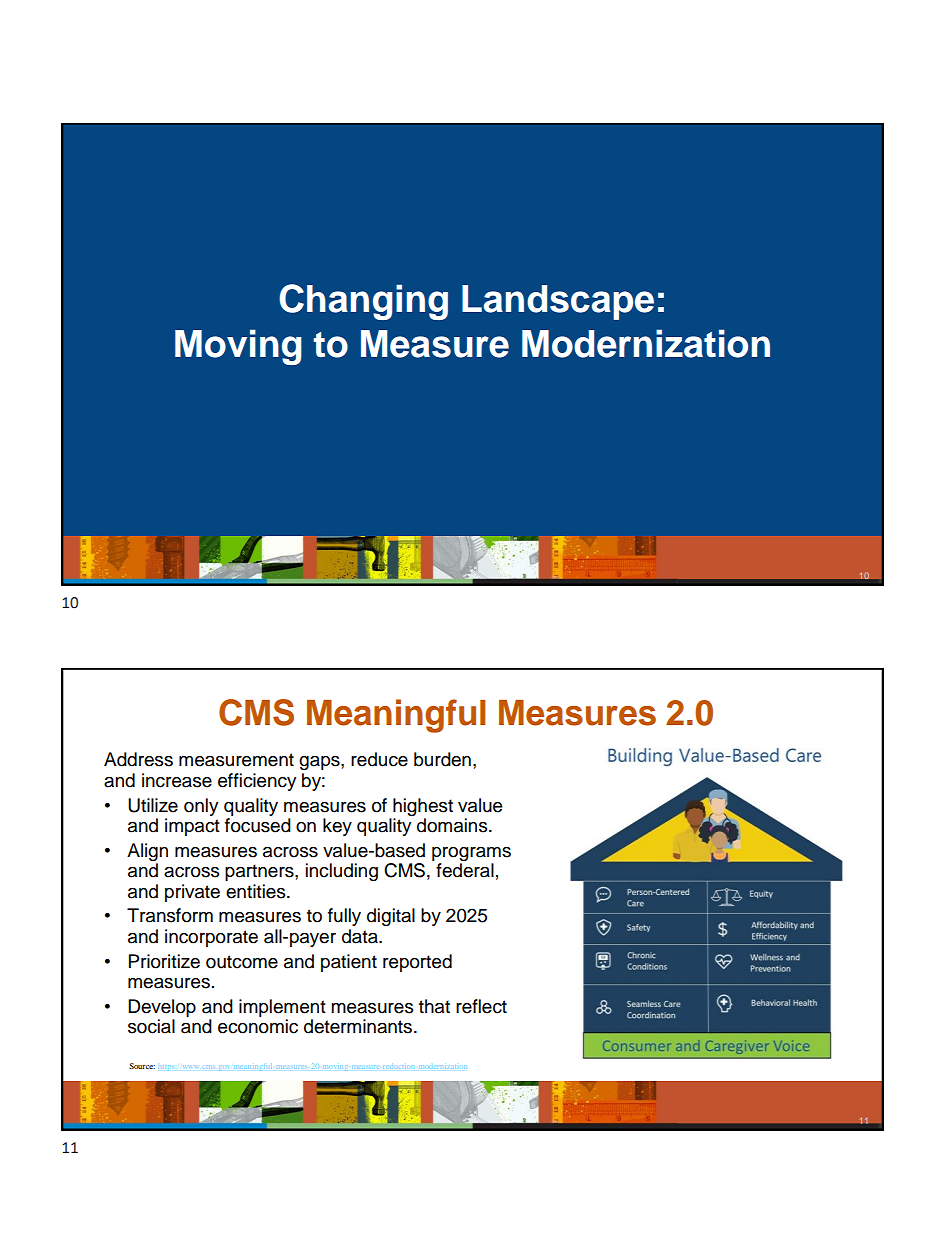 The height and width of the document is (1253, 945). I want to click on including, so click(342, 872).
